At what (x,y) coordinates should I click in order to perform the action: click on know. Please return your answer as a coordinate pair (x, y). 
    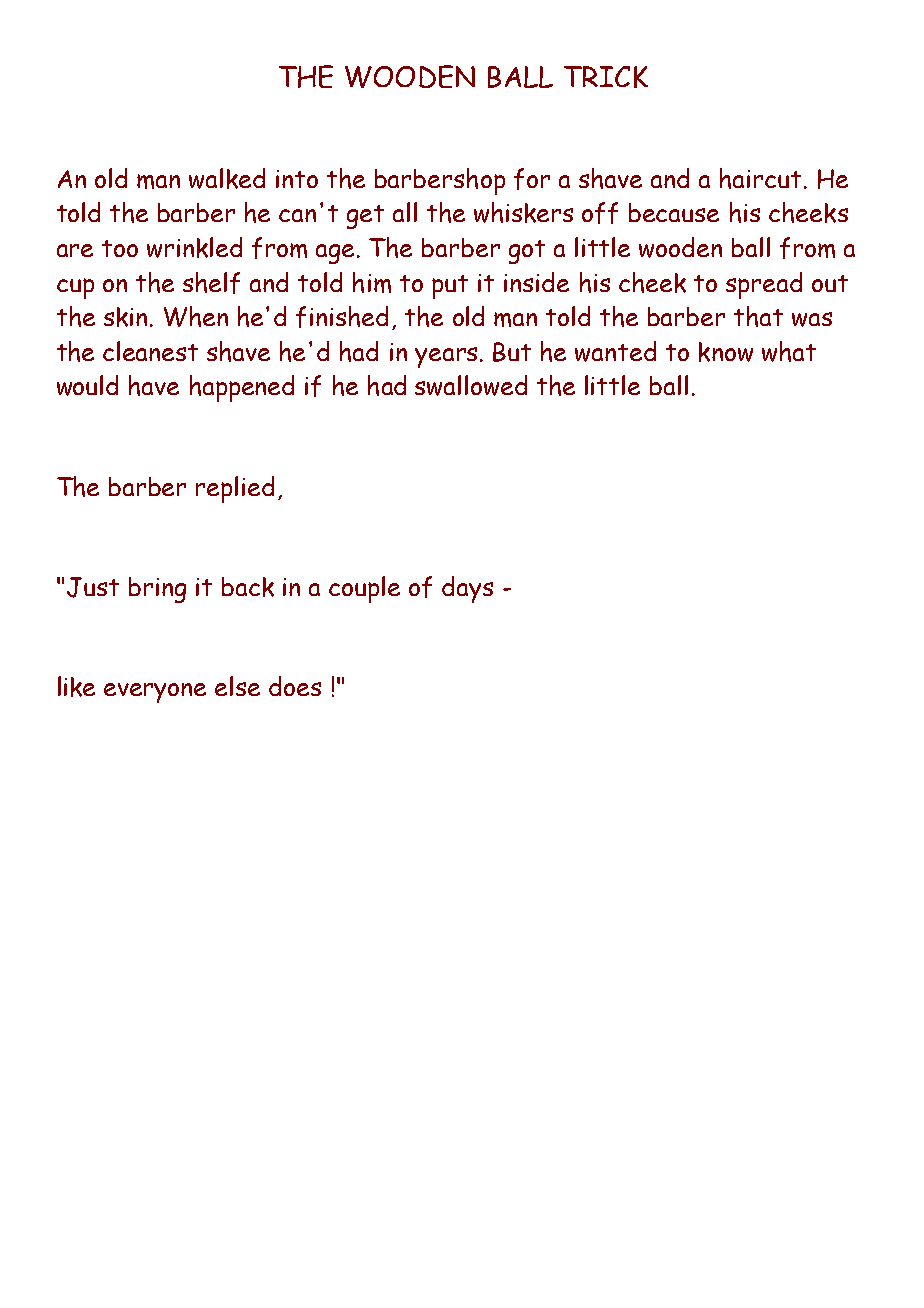
    Looking at the image, I should click on (726, 352).
